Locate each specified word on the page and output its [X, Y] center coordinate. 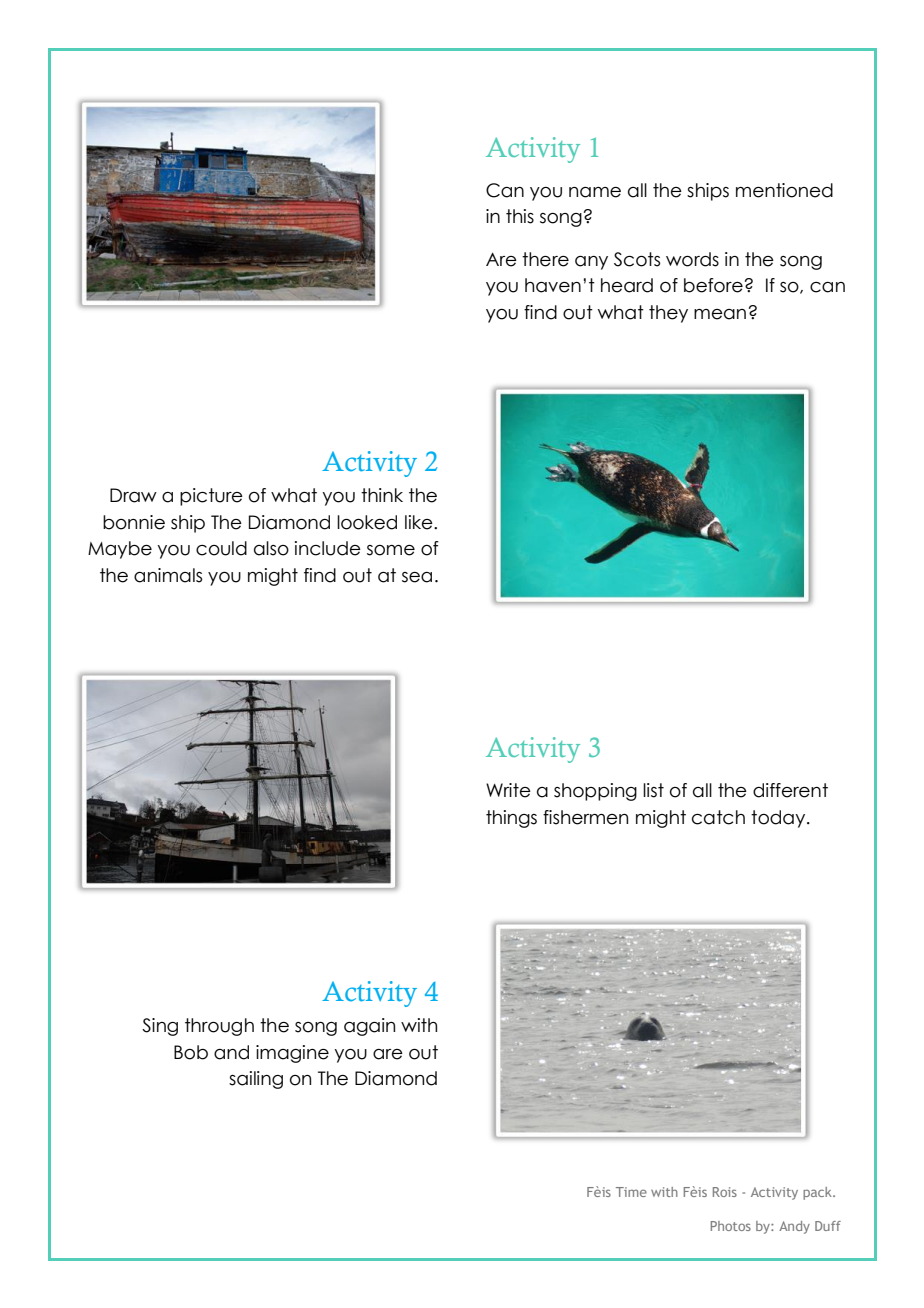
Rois [725, 1192]
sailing [256, 1080]
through [219, 1027]
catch [718, 817]
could [221, 548]
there [545, 259]
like [420, 522]
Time [631, 1192]
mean [720, 314]
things [511, 819]
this [520, 216]
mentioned [784, 190]
